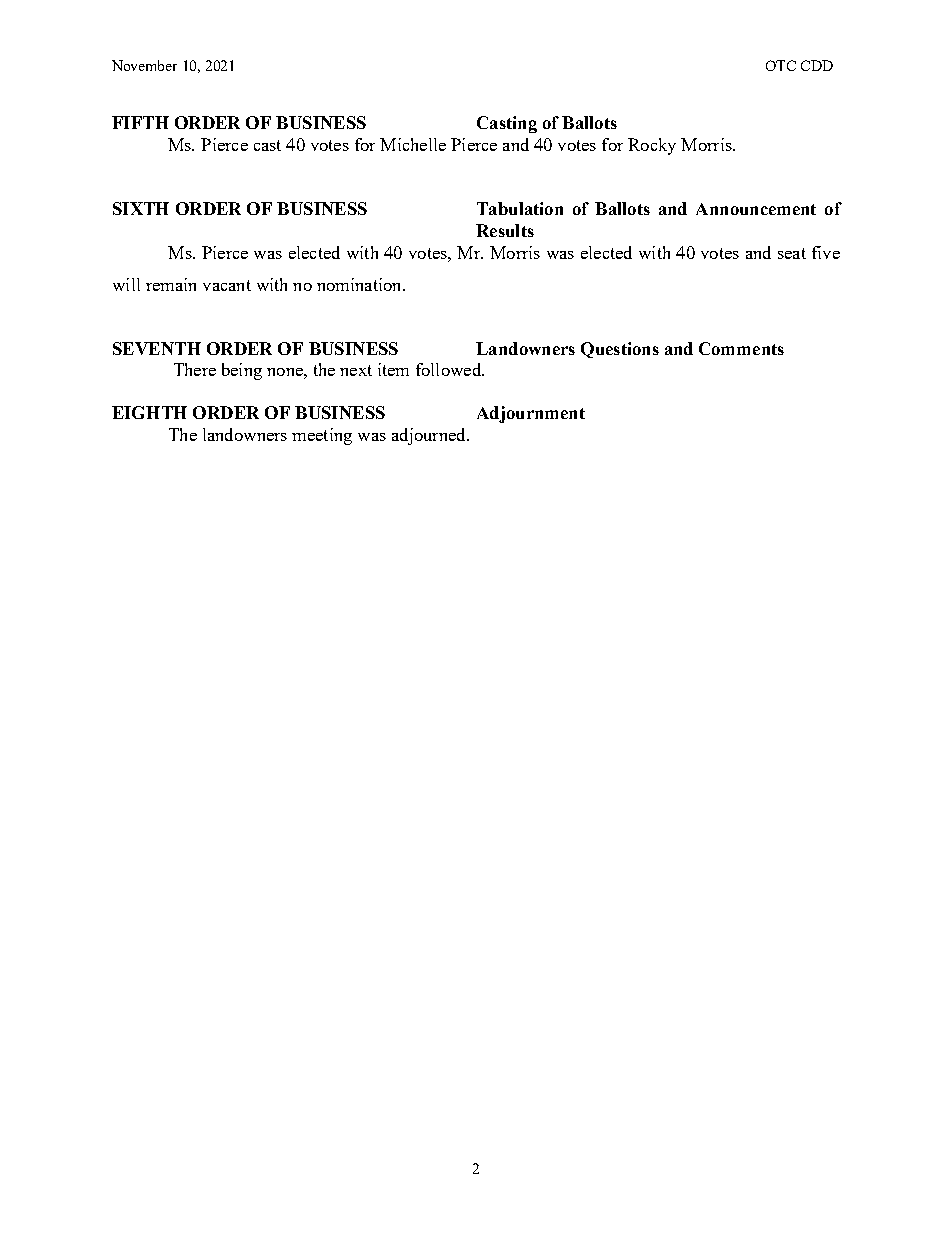 This screenshot has width=952, height=1233. Describe the element at coordinates (227, 285) in the screenshot. I see `vacant` at that location.
